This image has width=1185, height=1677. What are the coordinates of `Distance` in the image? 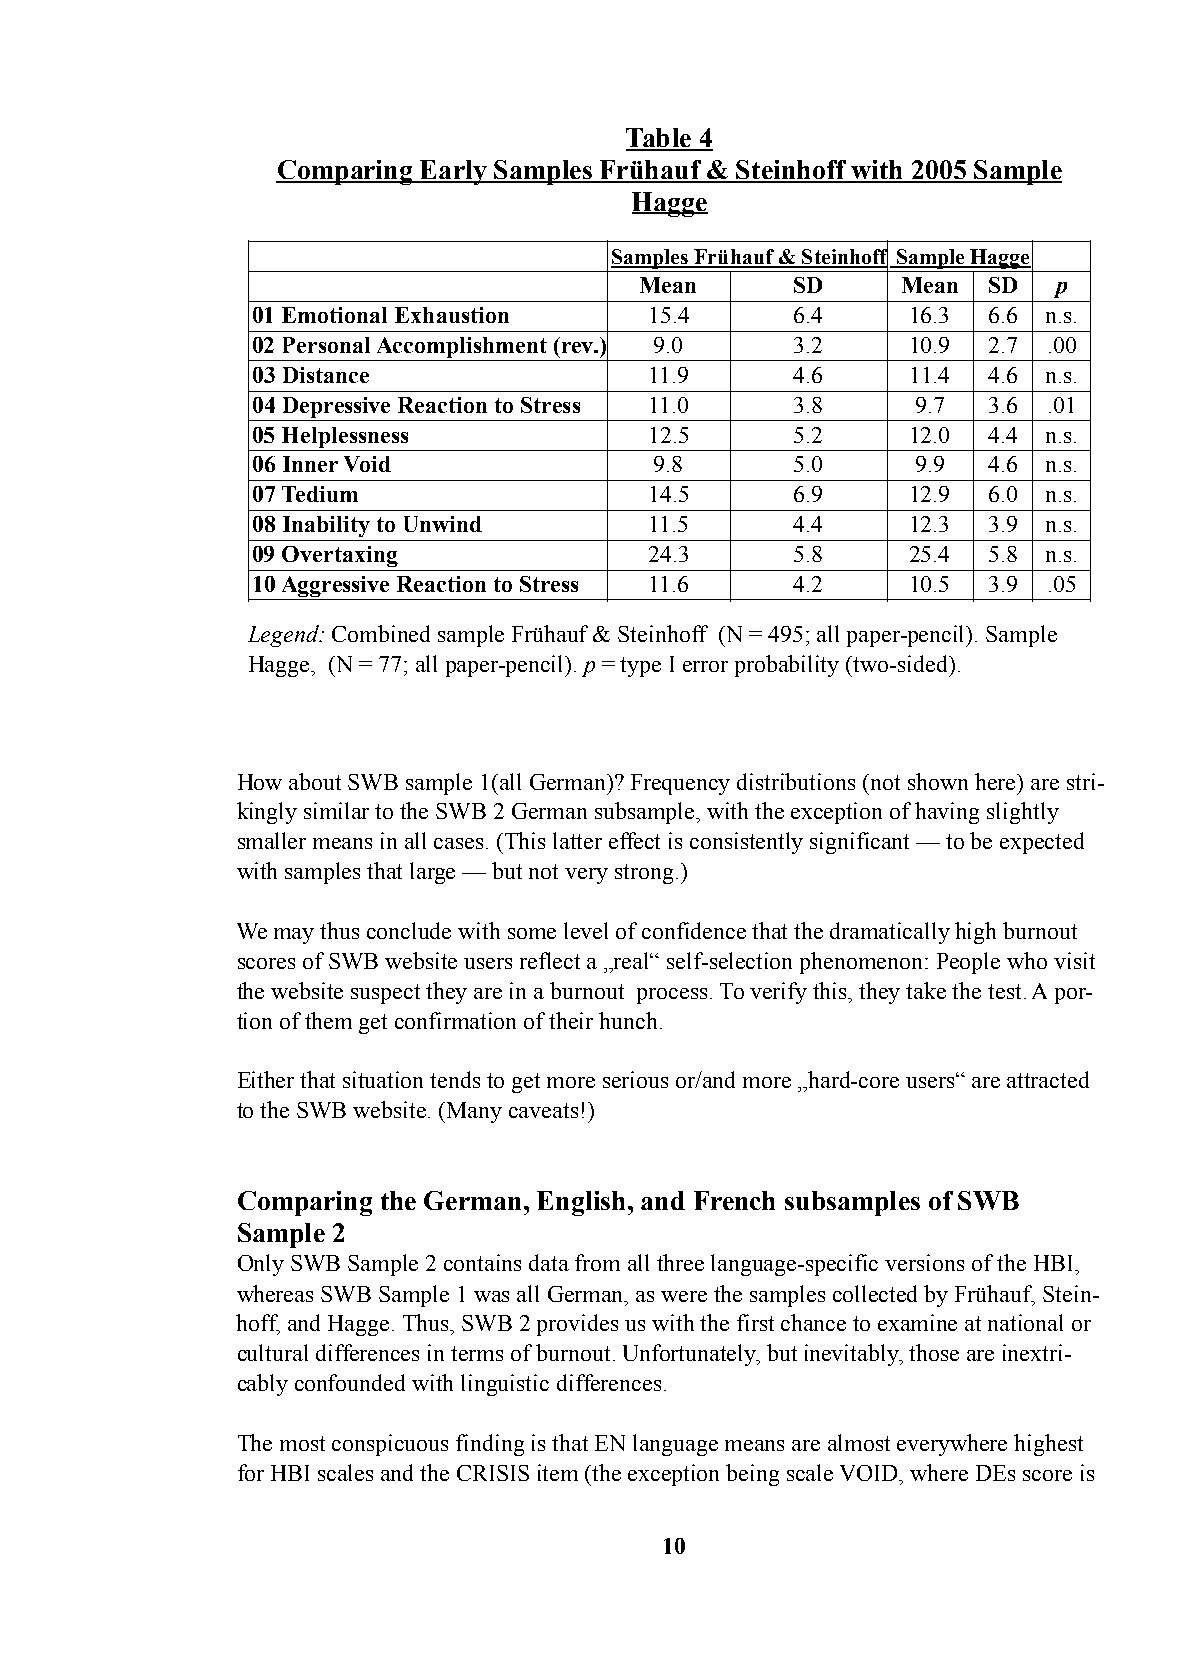 It's located at (326, 375).
